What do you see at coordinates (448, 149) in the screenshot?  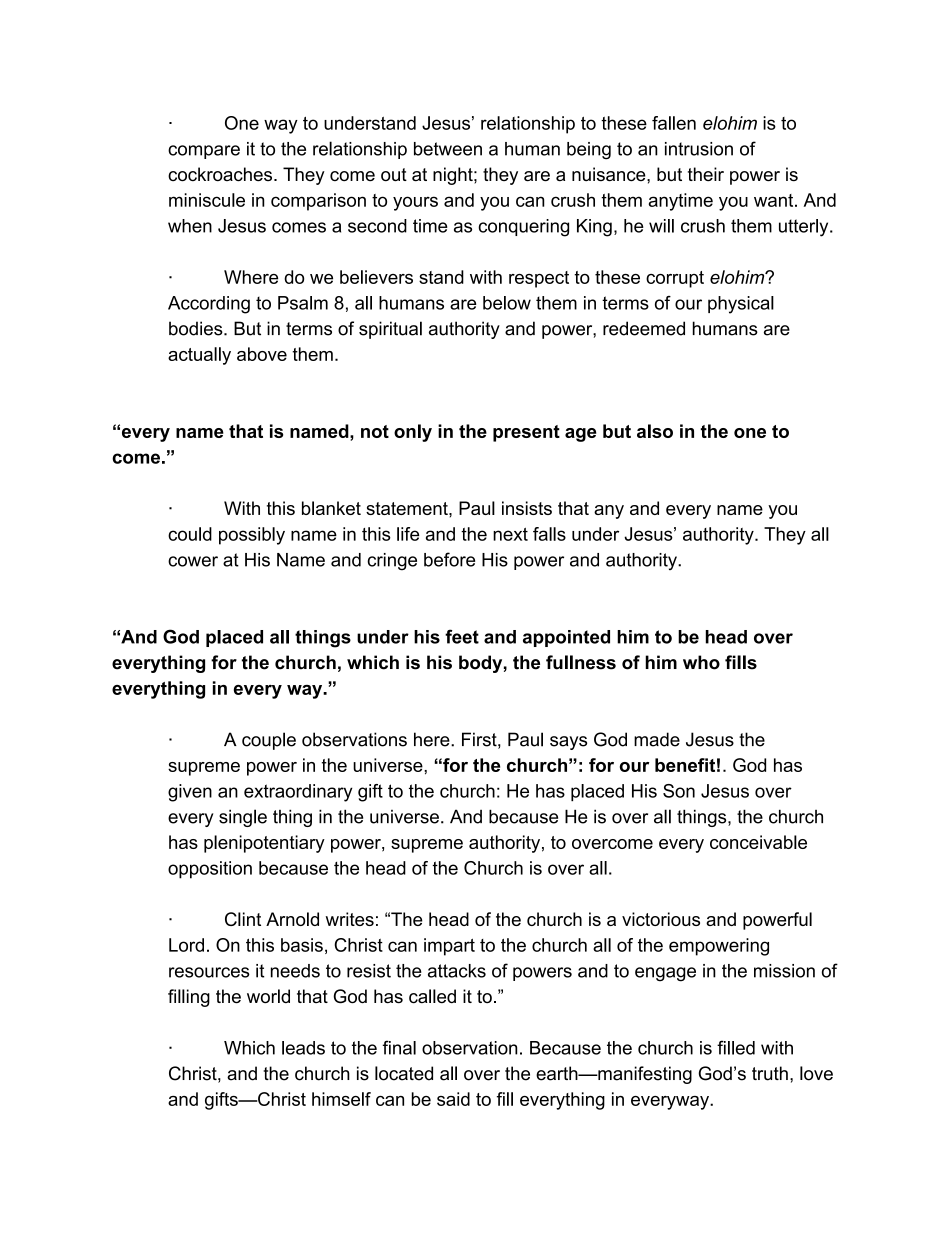 I see `between` at bounding box center [448, 149].
